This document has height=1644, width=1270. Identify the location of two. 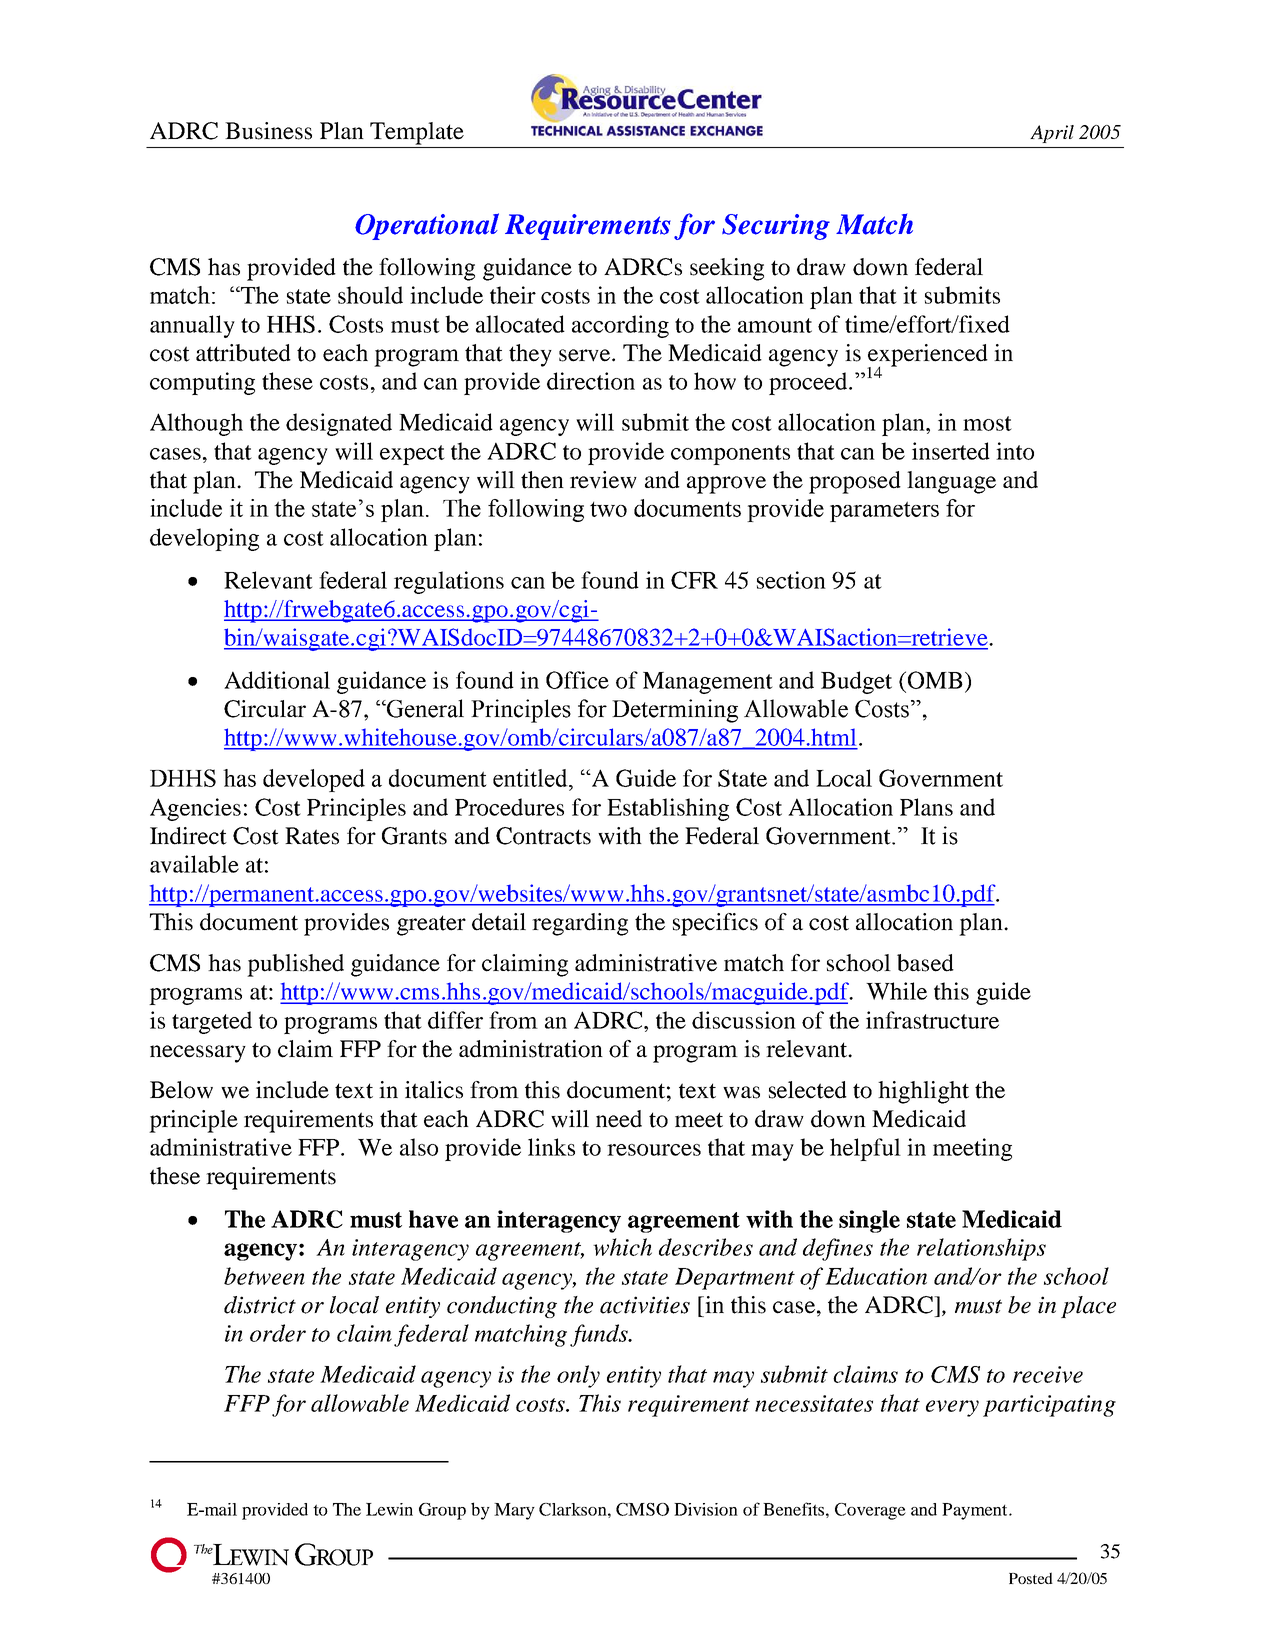
(608, 509).
